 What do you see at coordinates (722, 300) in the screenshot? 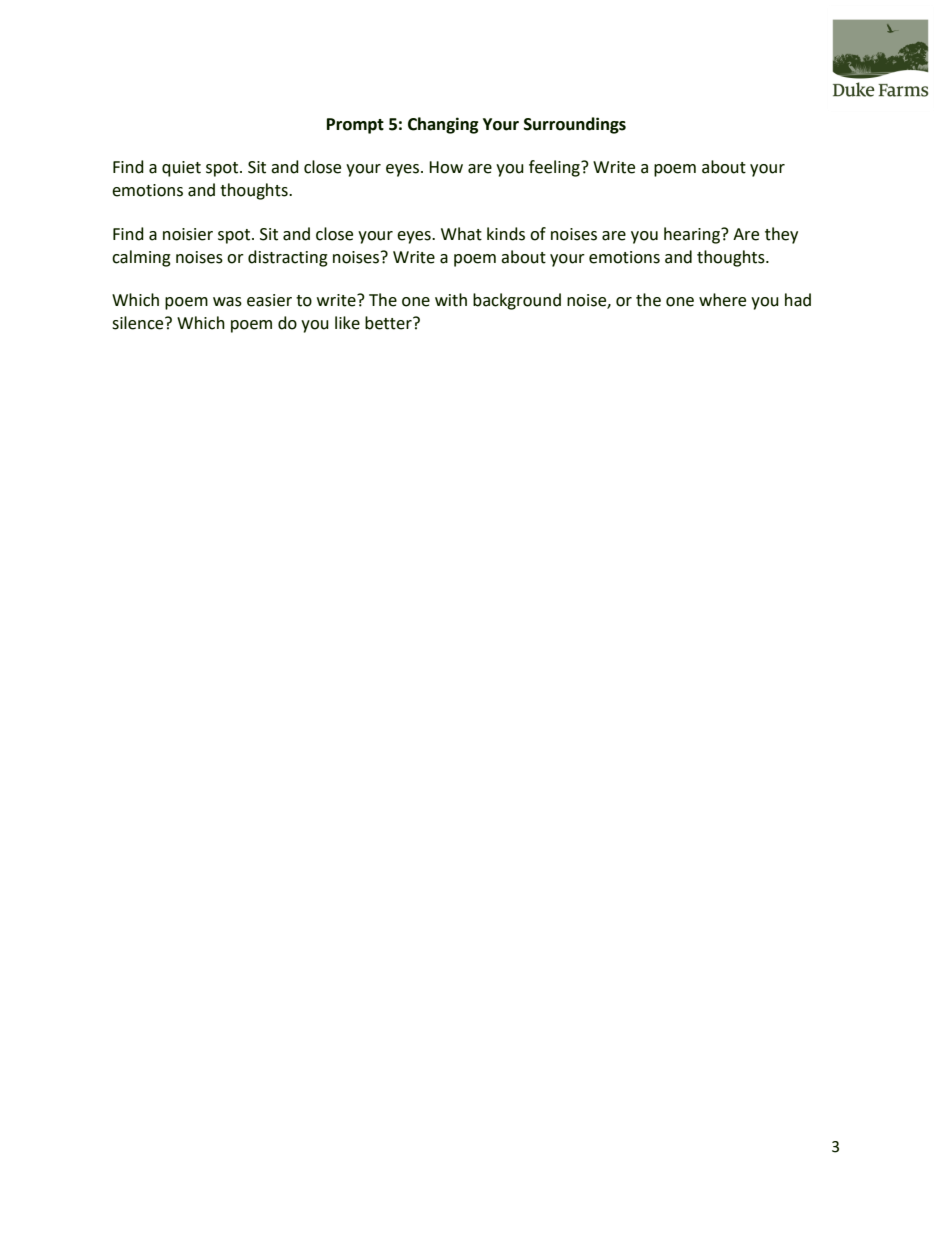
I see `where` at bounding box center [722, 300].
